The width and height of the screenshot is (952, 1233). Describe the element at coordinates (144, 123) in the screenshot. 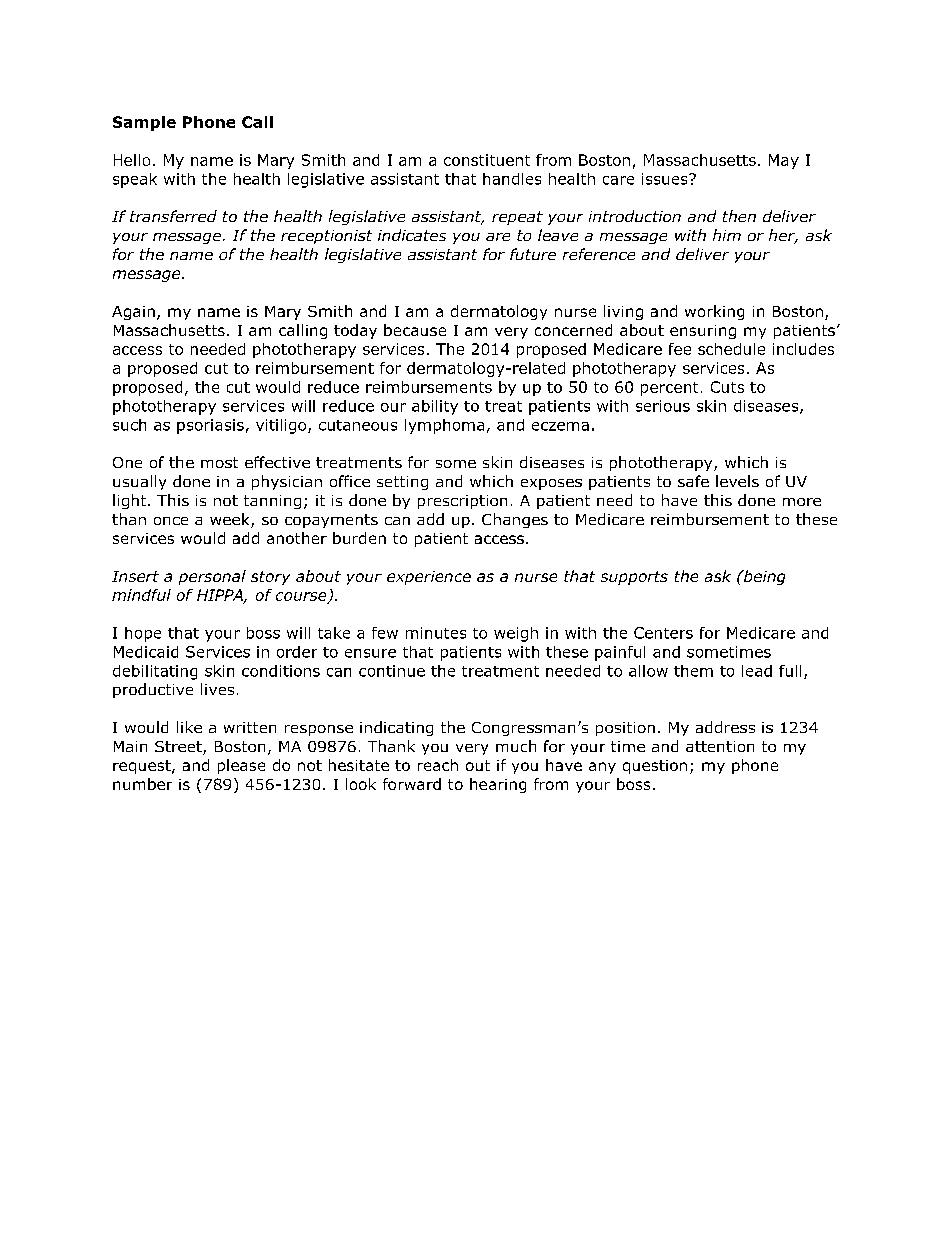

I see `Sample` at that location.
